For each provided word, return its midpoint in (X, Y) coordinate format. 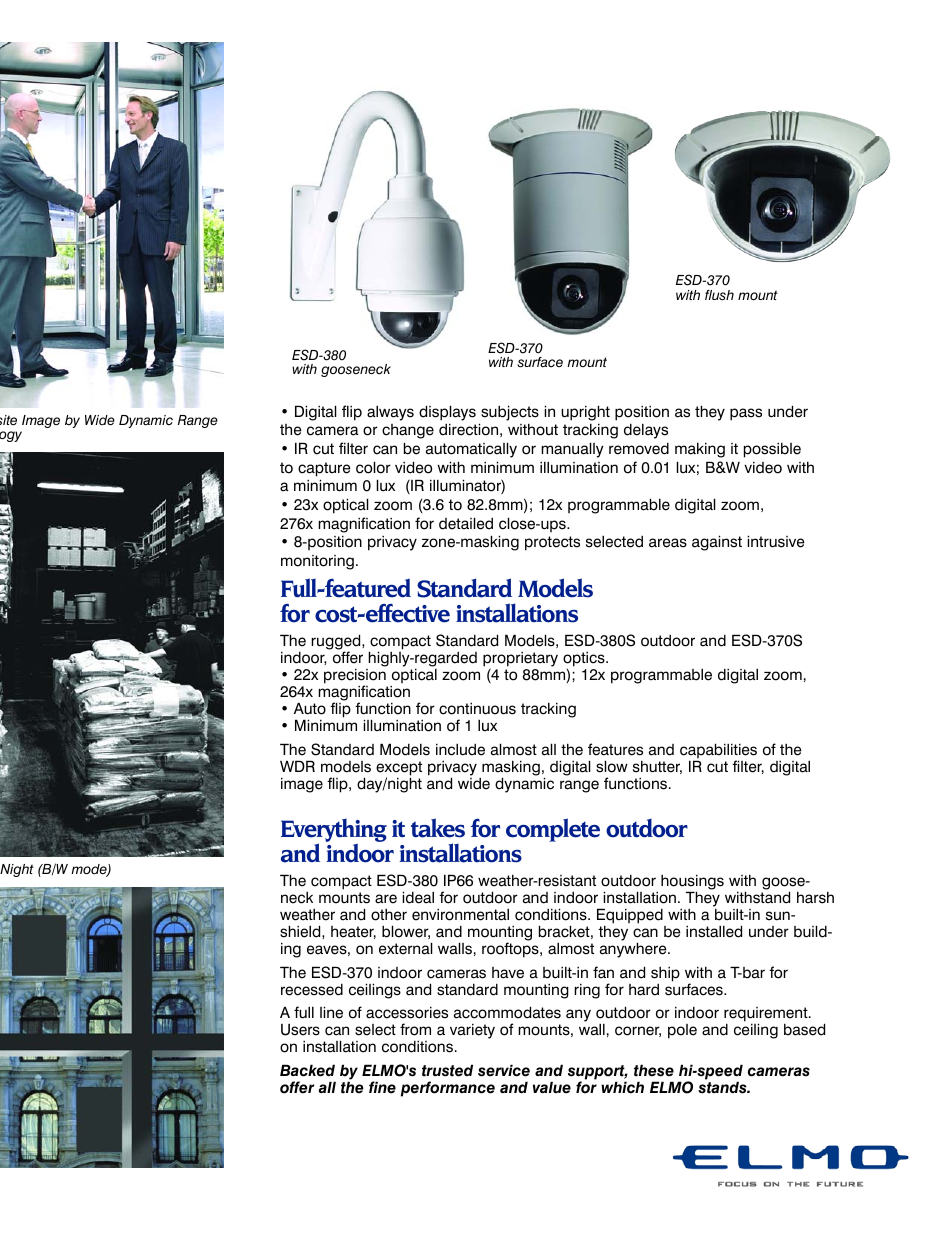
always (390, 413)
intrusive (776, 541)
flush (719, 295)
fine (382, 1087)
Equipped (630, 917)
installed (714, 931)
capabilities (718, 752)
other (389, 915)
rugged (337, 643)
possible (772, 450)
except (399, 769)
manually (572, 450)
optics (585, 659)
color (373, 467)
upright (585, 413)
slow (612, 766)
